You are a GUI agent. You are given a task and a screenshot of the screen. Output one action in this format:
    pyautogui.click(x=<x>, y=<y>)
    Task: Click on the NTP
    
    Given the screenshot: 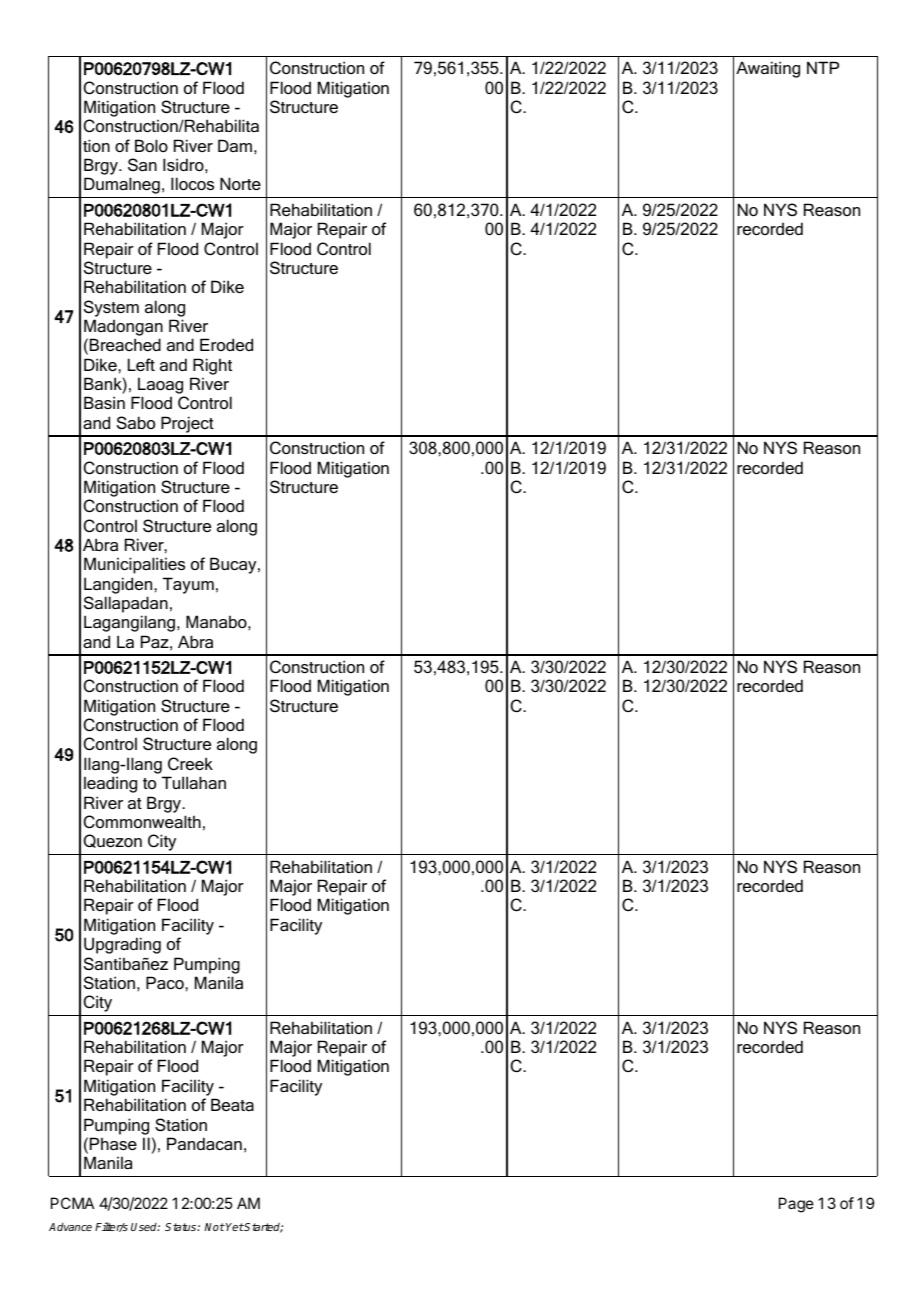 What is the action you would take?
    pyautogui.click(x=823, y=67)
